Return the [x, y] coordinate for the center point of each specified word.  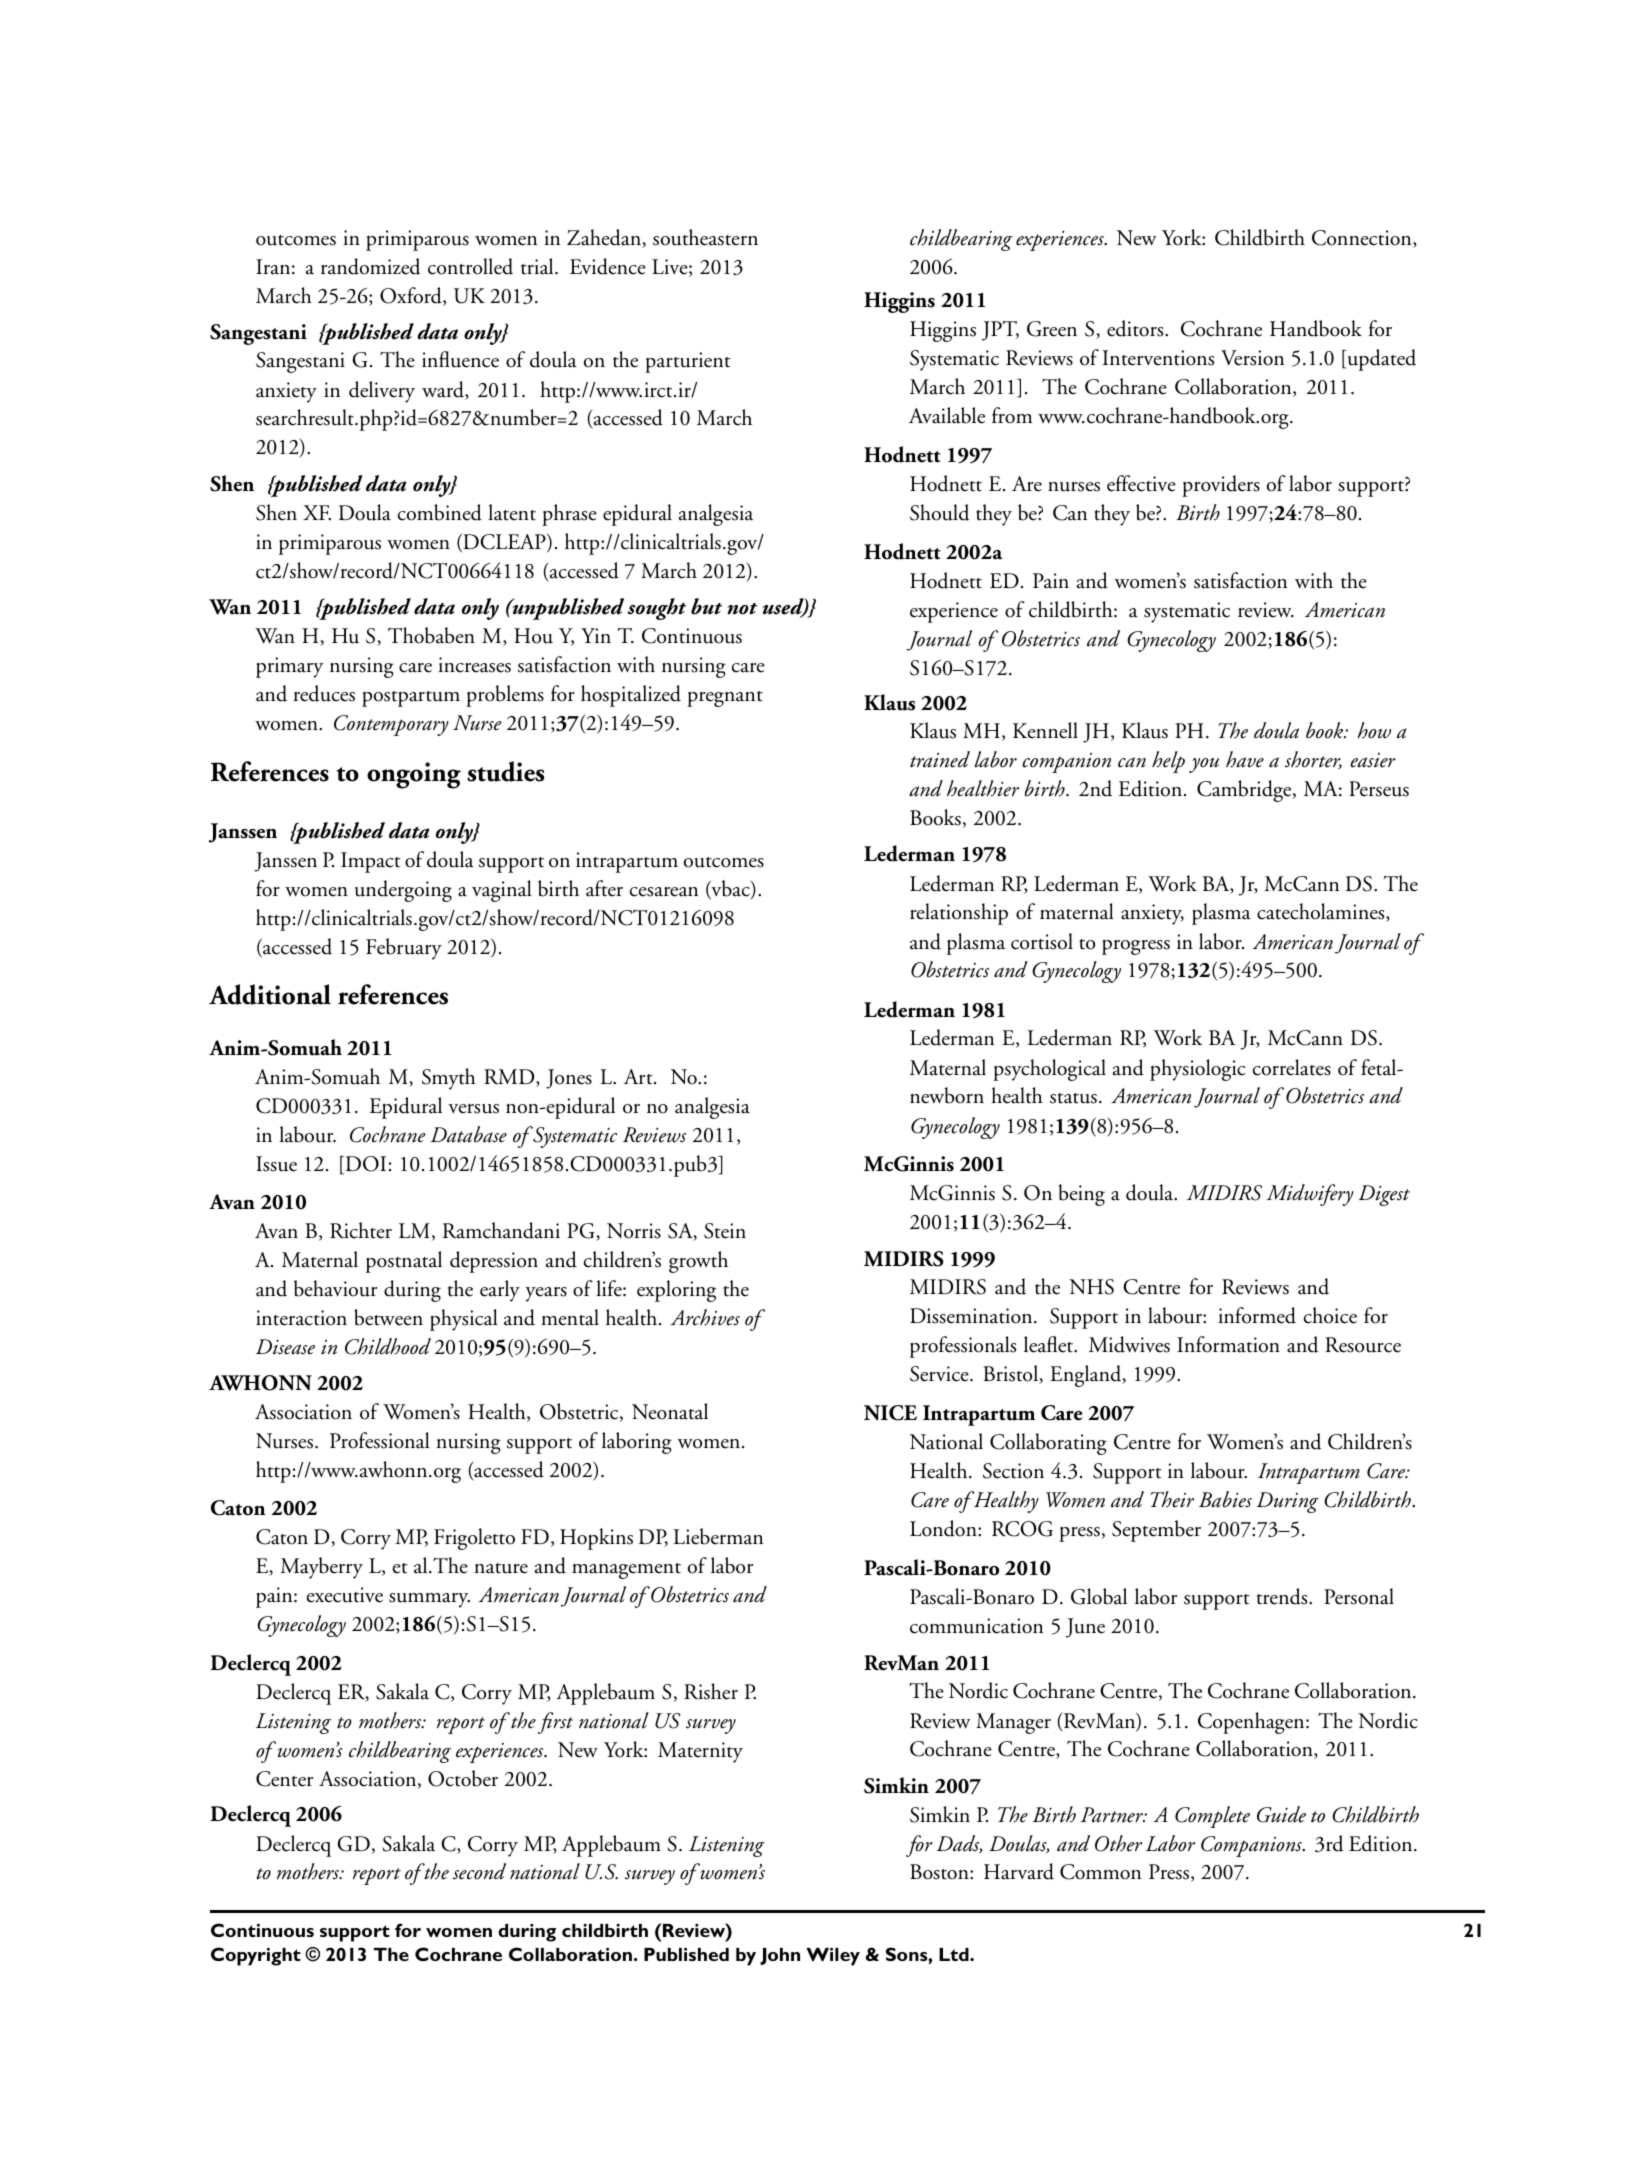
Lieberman [718, 1536]
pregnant [725, 699]
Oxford [412, 296]
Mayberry [322, 1568]
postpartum [411, 699]
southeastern [705, 237]
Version [1252, 358]
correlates [1292, 1067]
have [1245, 759]
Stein [725, 1231]
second [479, 1871]
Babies [1225, 1499]
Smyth [449, 1079]
